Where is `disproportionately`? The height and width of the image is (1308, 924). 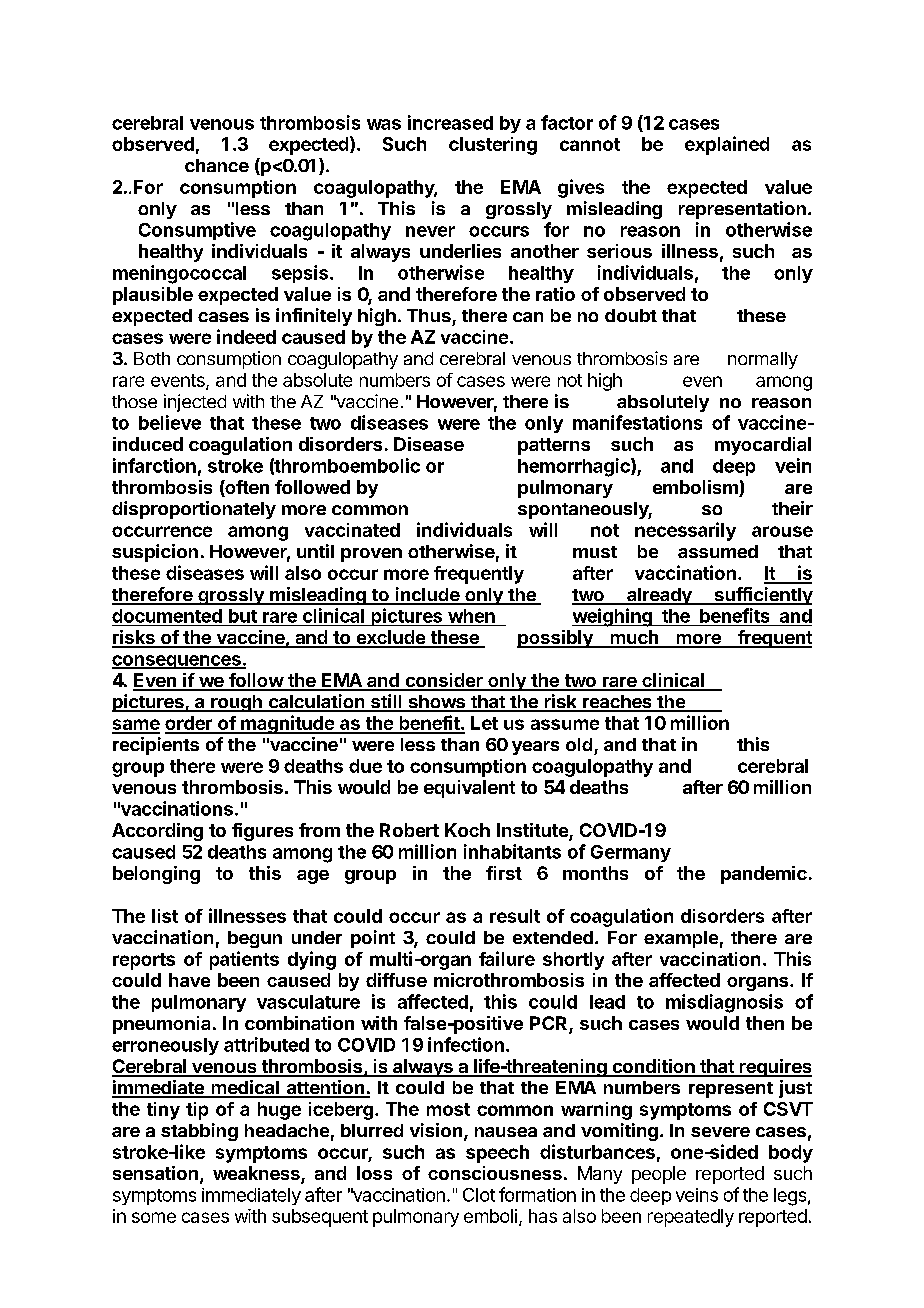 disproportionately is located at coordinates (194, 510).
